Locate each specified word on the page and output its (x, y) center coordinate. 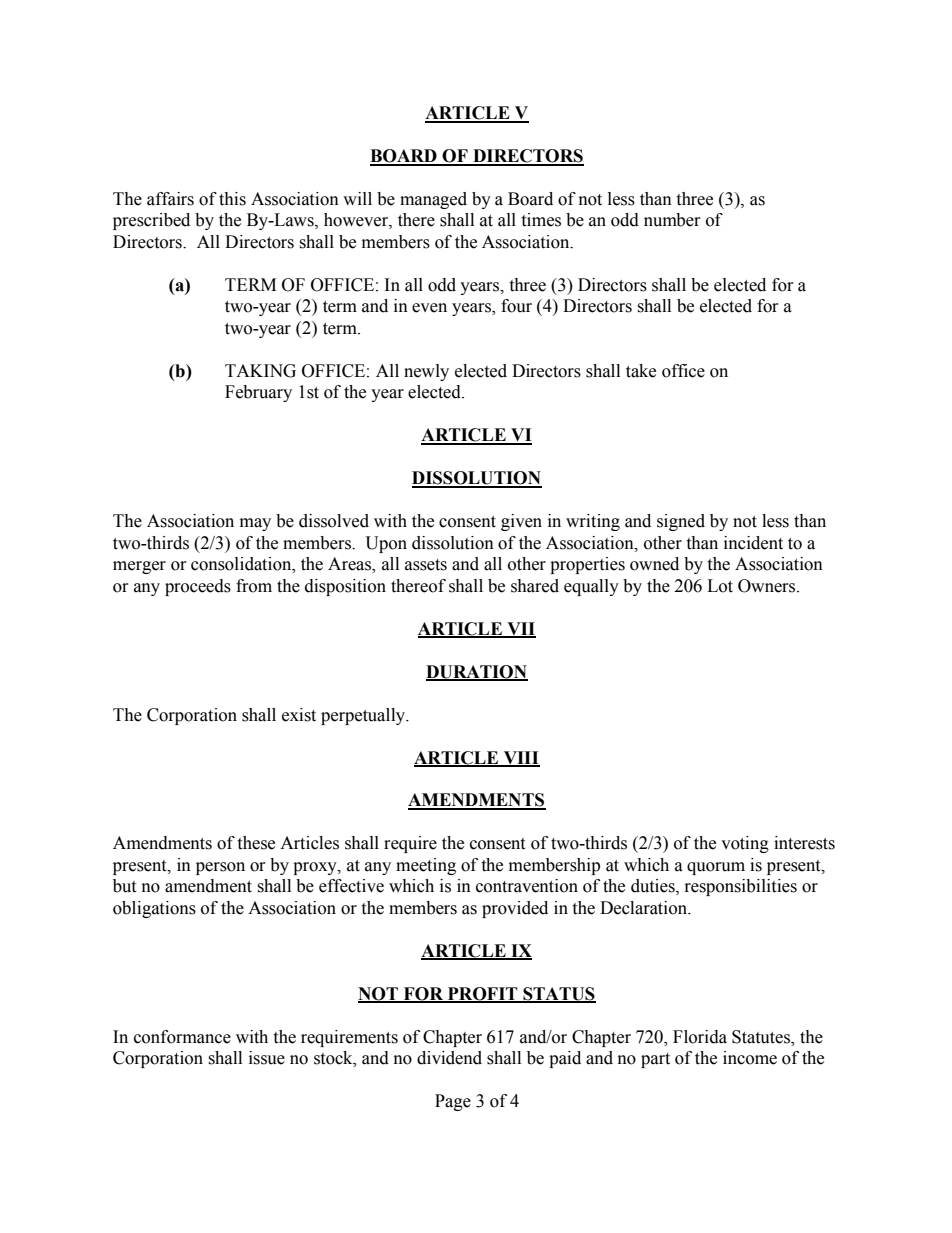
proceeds (198, 587)
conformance (182, 1037)
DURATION (477, 672)
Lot (720, 586)
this (232, 199)
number (672, 220)
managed (433, 200)
